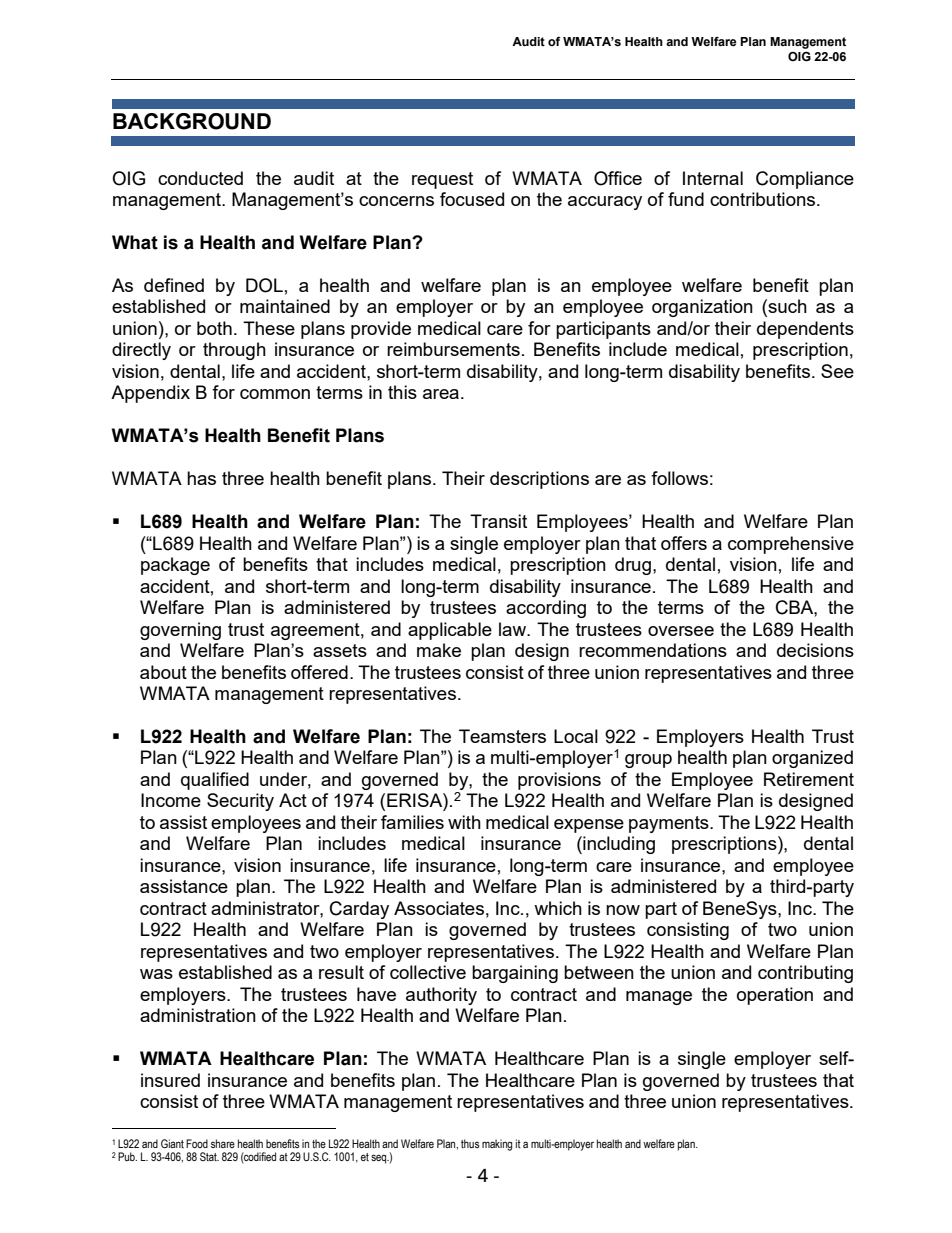 This image has width=952, height=1233. I want to click on share, so click(223, 1143).
